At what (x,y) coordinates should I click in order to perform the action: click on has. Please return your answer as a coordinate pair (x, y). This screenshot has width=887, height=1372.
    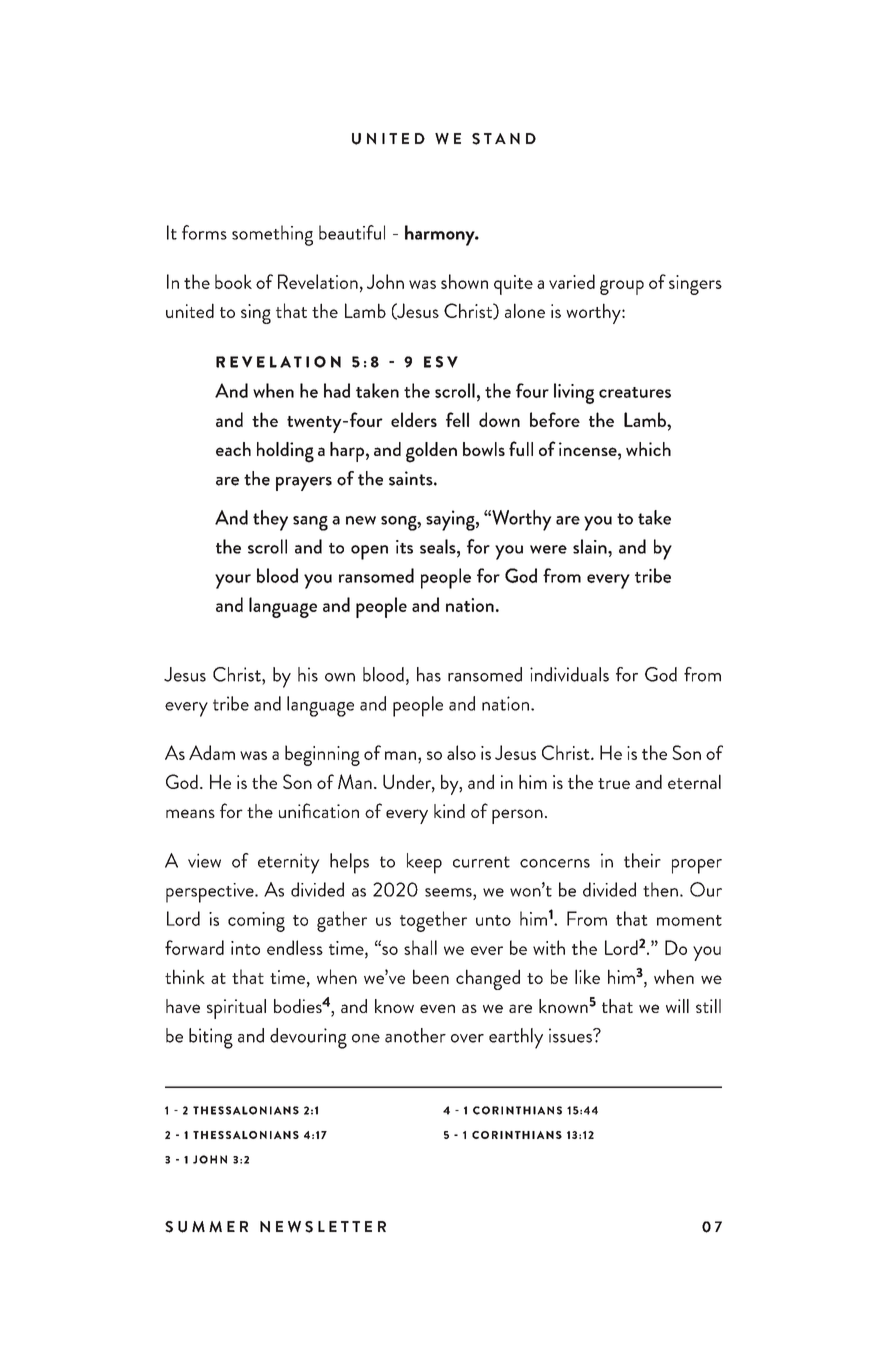
    Looking at the image, I should click on (429, 674).
